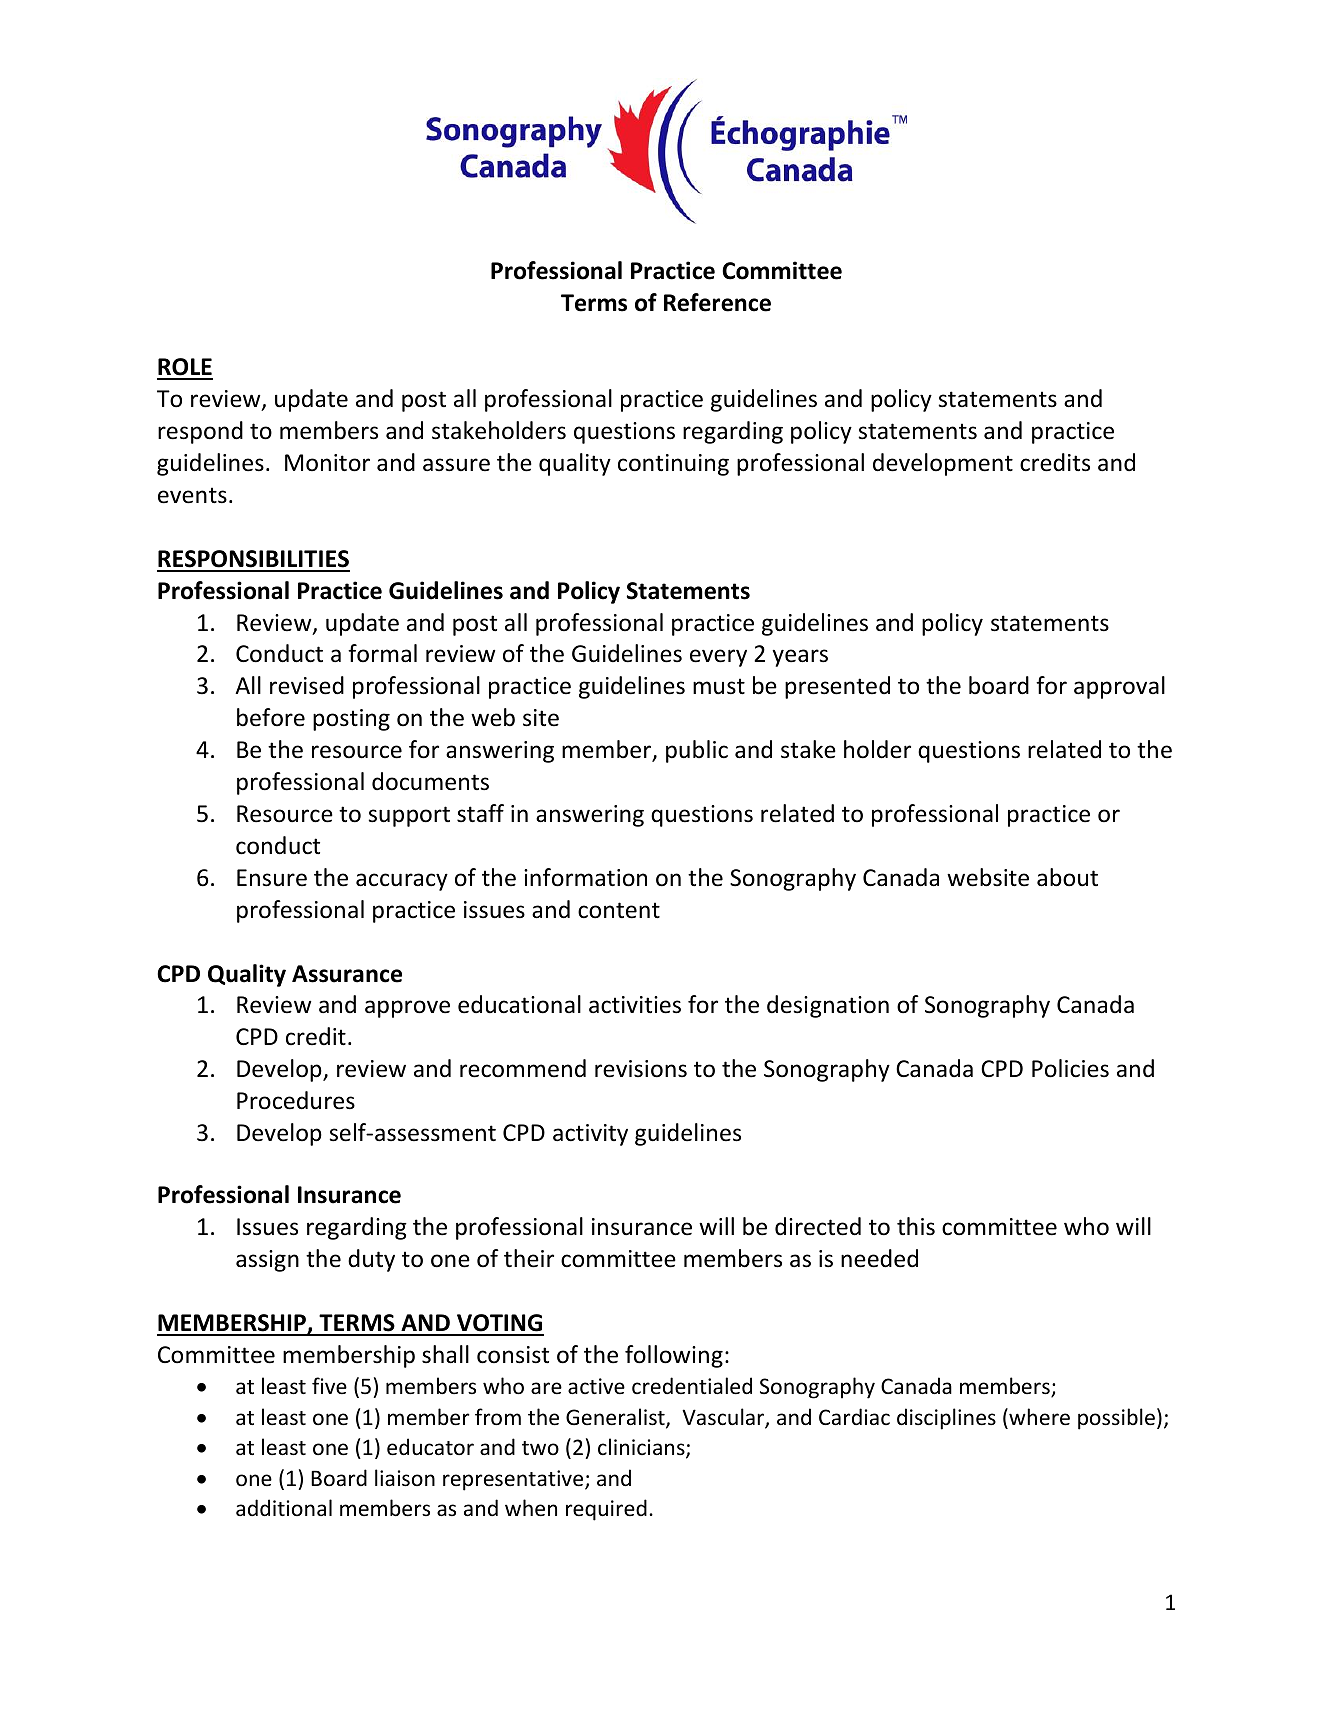  Describe the element at coordinates (284, 1507) in the screenshot. I see `additional` at that location.
